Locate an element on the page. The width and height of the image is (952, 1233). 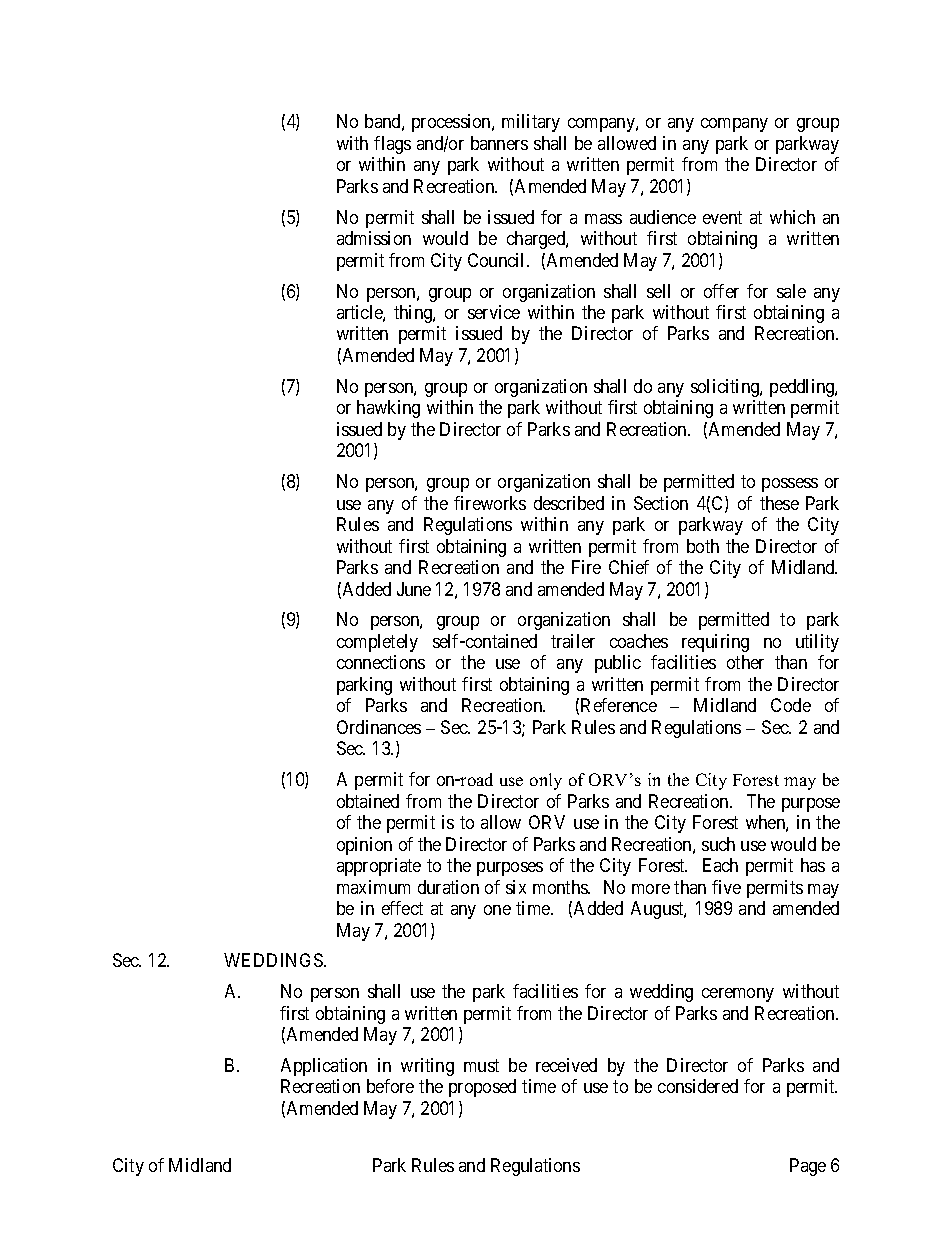
possess is located at coordinates (790, 485).
